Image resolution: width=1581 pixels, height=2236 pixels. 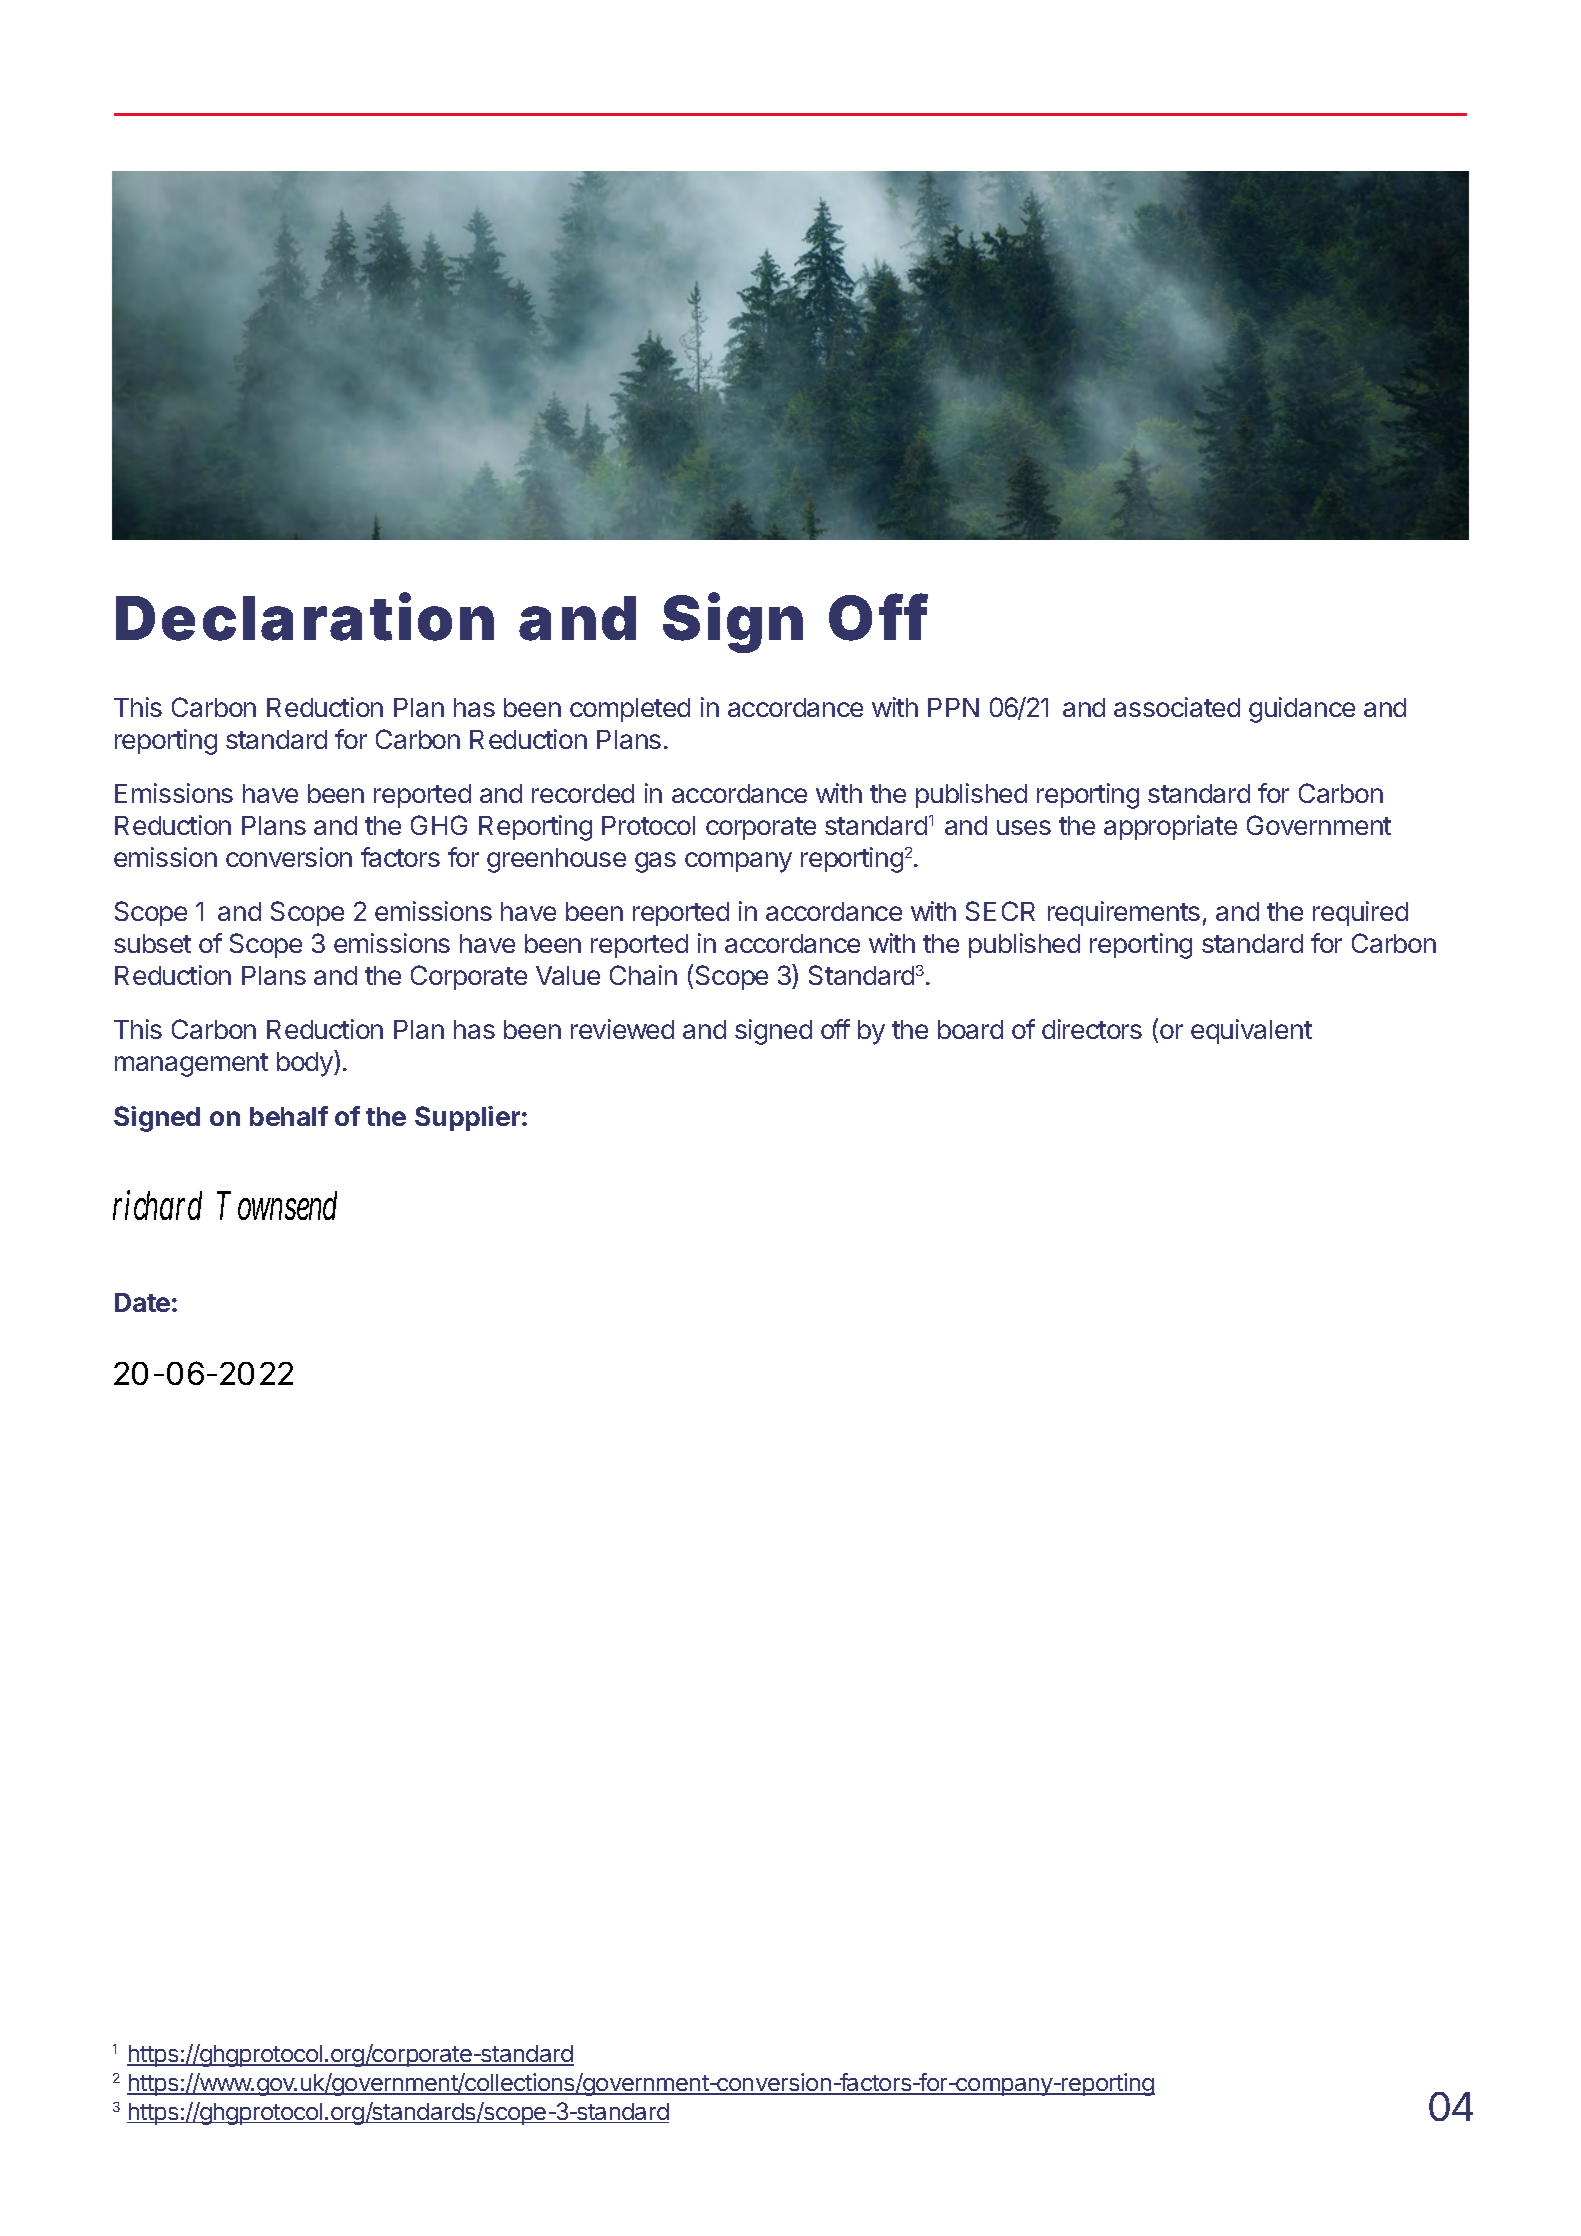 What do you see at coordinates (142, 1302) in the screenshot?
I see `Date` at bounding box center [142, 1302].
